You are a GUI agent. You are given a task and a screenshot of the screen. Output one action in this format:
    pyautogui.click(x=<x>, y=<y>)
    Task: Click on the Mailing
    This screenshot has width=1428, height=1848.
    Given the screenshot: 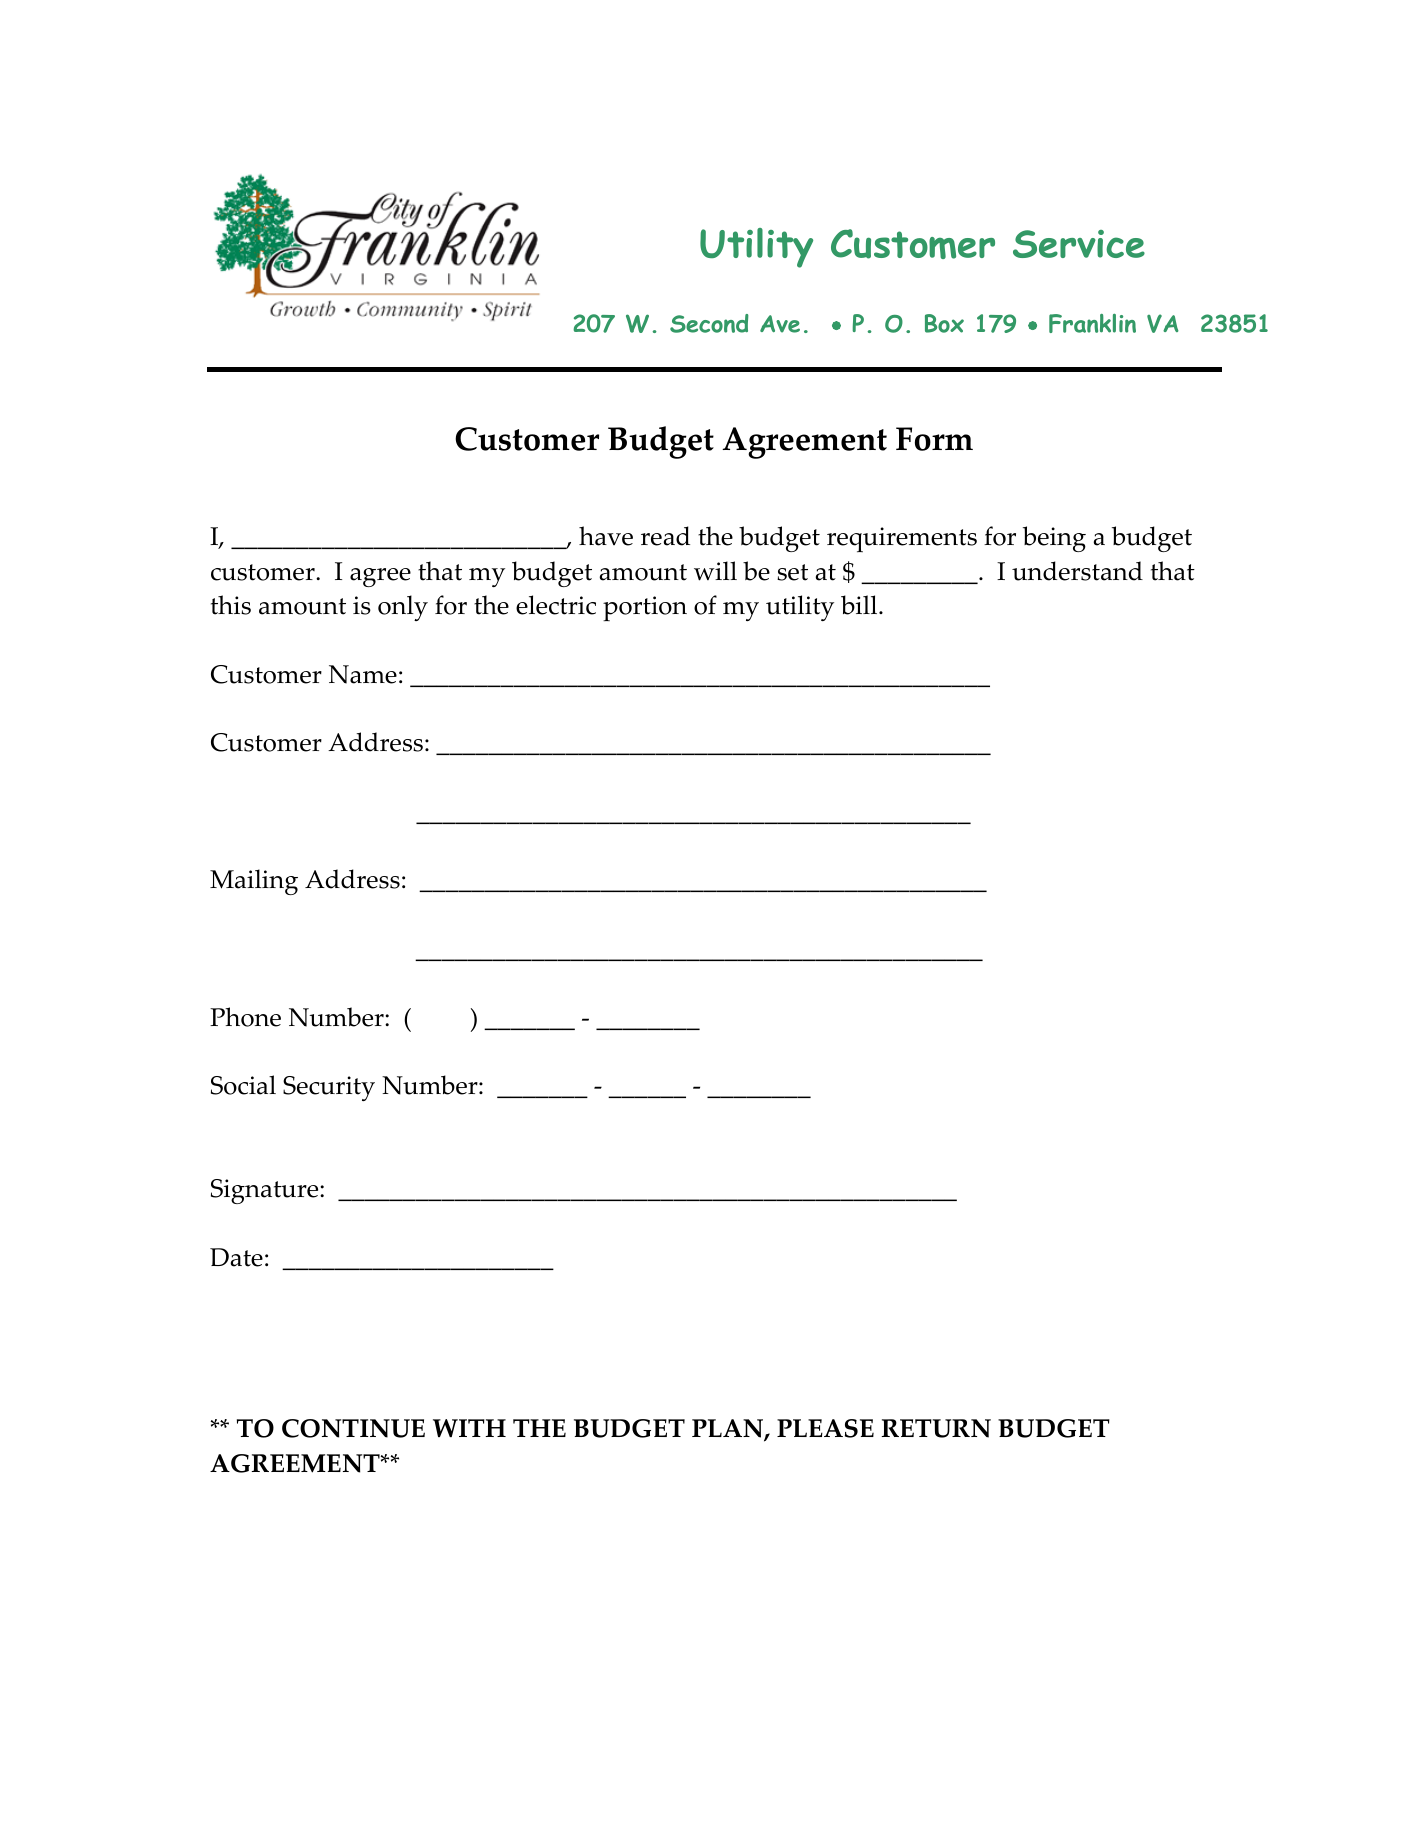 What is the action you would take?
    pyautogui.click(x=254, y=882)
